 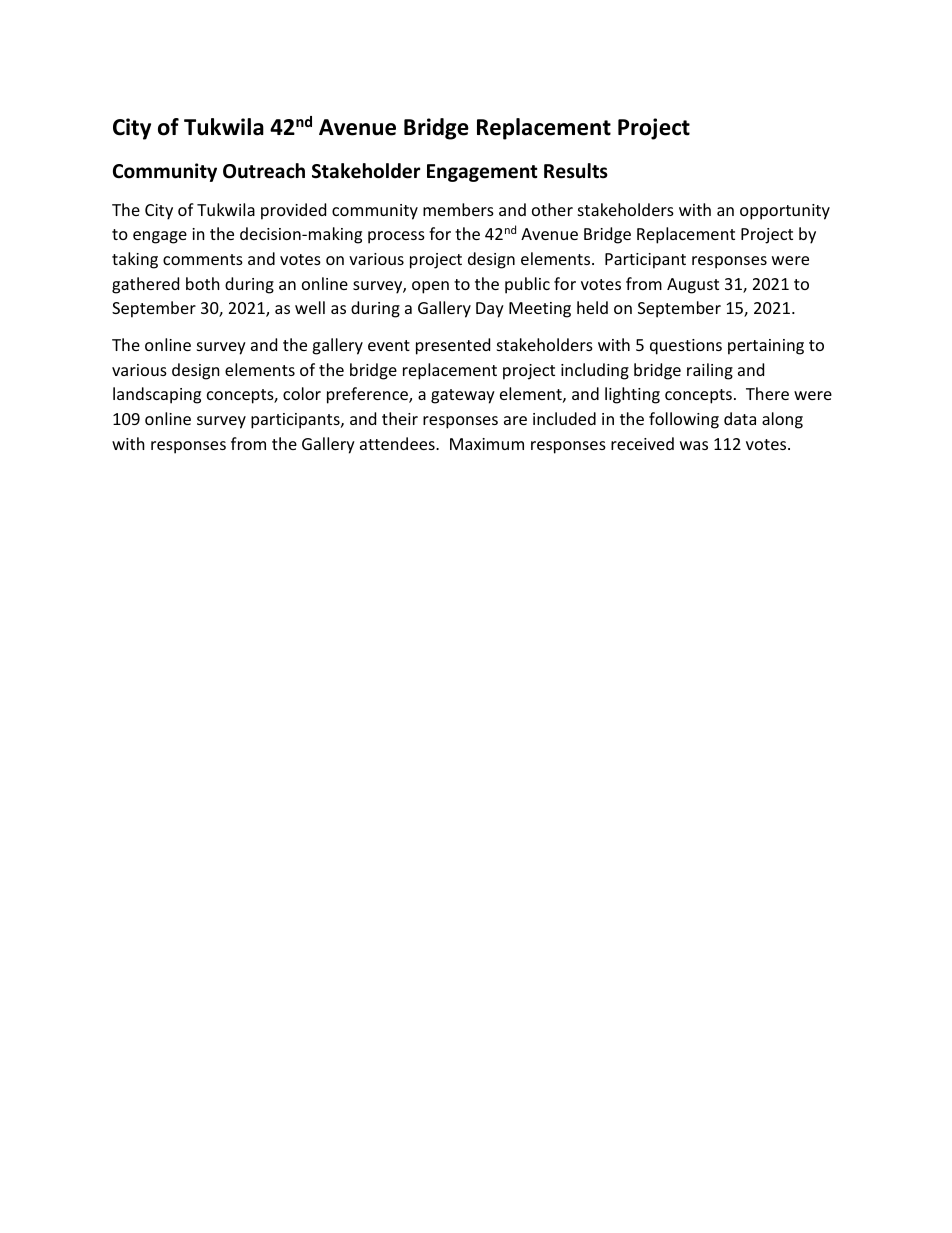 I want to click on August, so click(x=693, y=286).
